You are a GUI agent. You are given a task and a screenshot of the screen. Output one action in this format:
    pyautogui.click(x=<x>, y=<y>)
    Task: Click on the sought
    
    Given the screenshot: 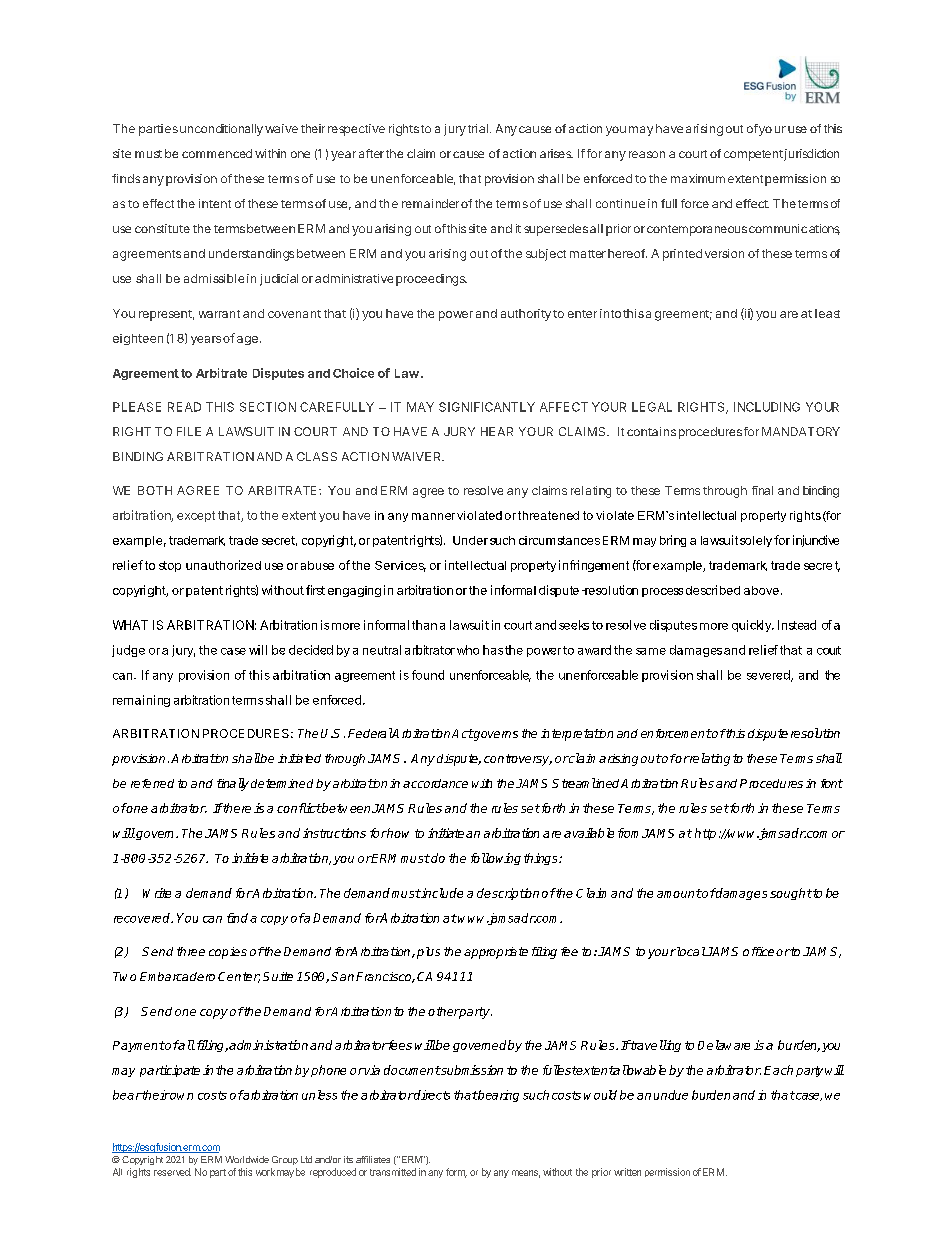 What is the action you would take?
    pyautogui.click(x=791, y=894)
